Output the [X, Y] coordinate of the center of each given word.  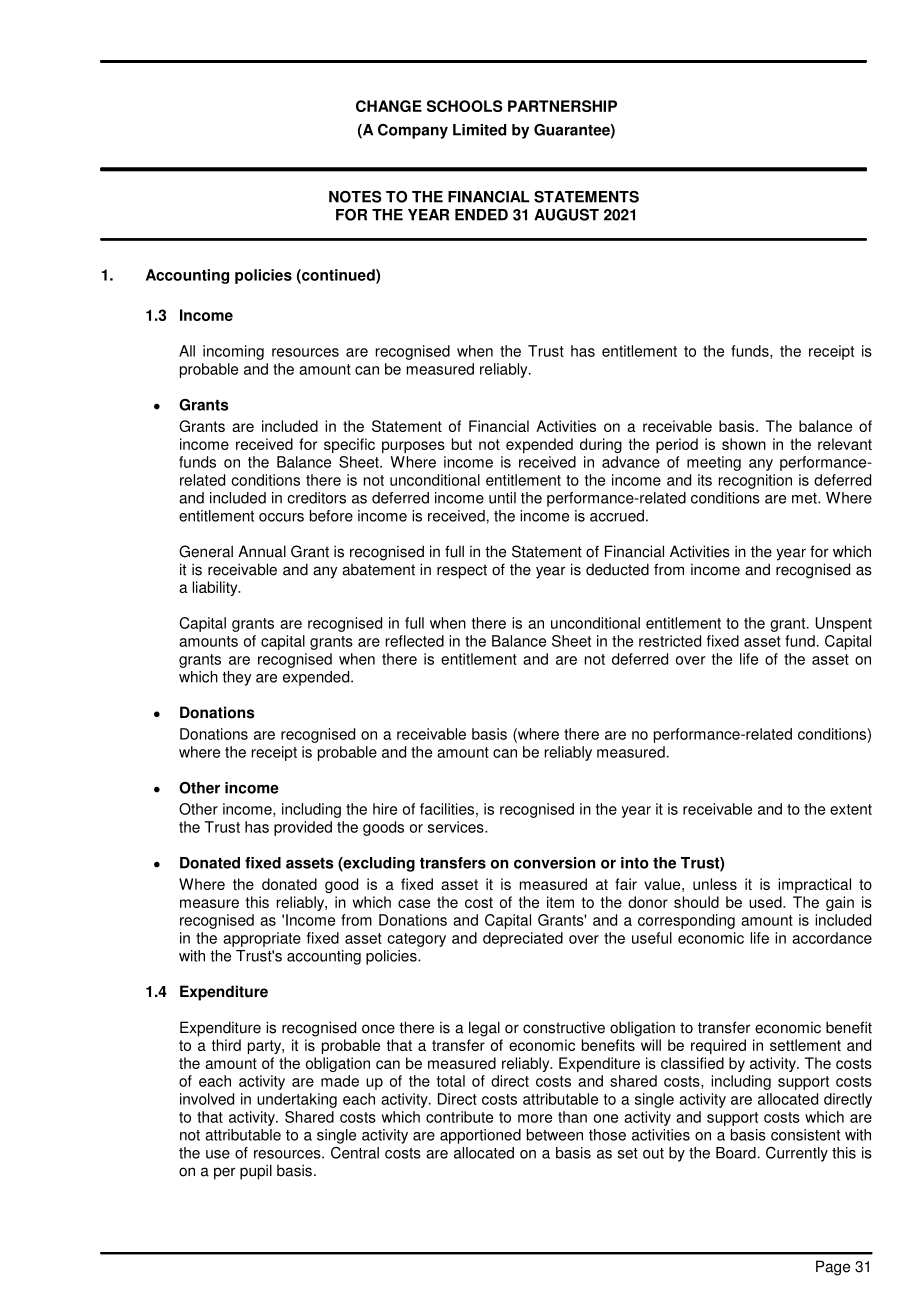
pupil [256, 1172]
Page [833, 1268]
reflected [415, 641]
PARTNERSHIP [562, 106]
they [237, 678]
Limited [479, 130]
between [555, 1135]
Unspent [844, 624]
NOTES [355, 197]
